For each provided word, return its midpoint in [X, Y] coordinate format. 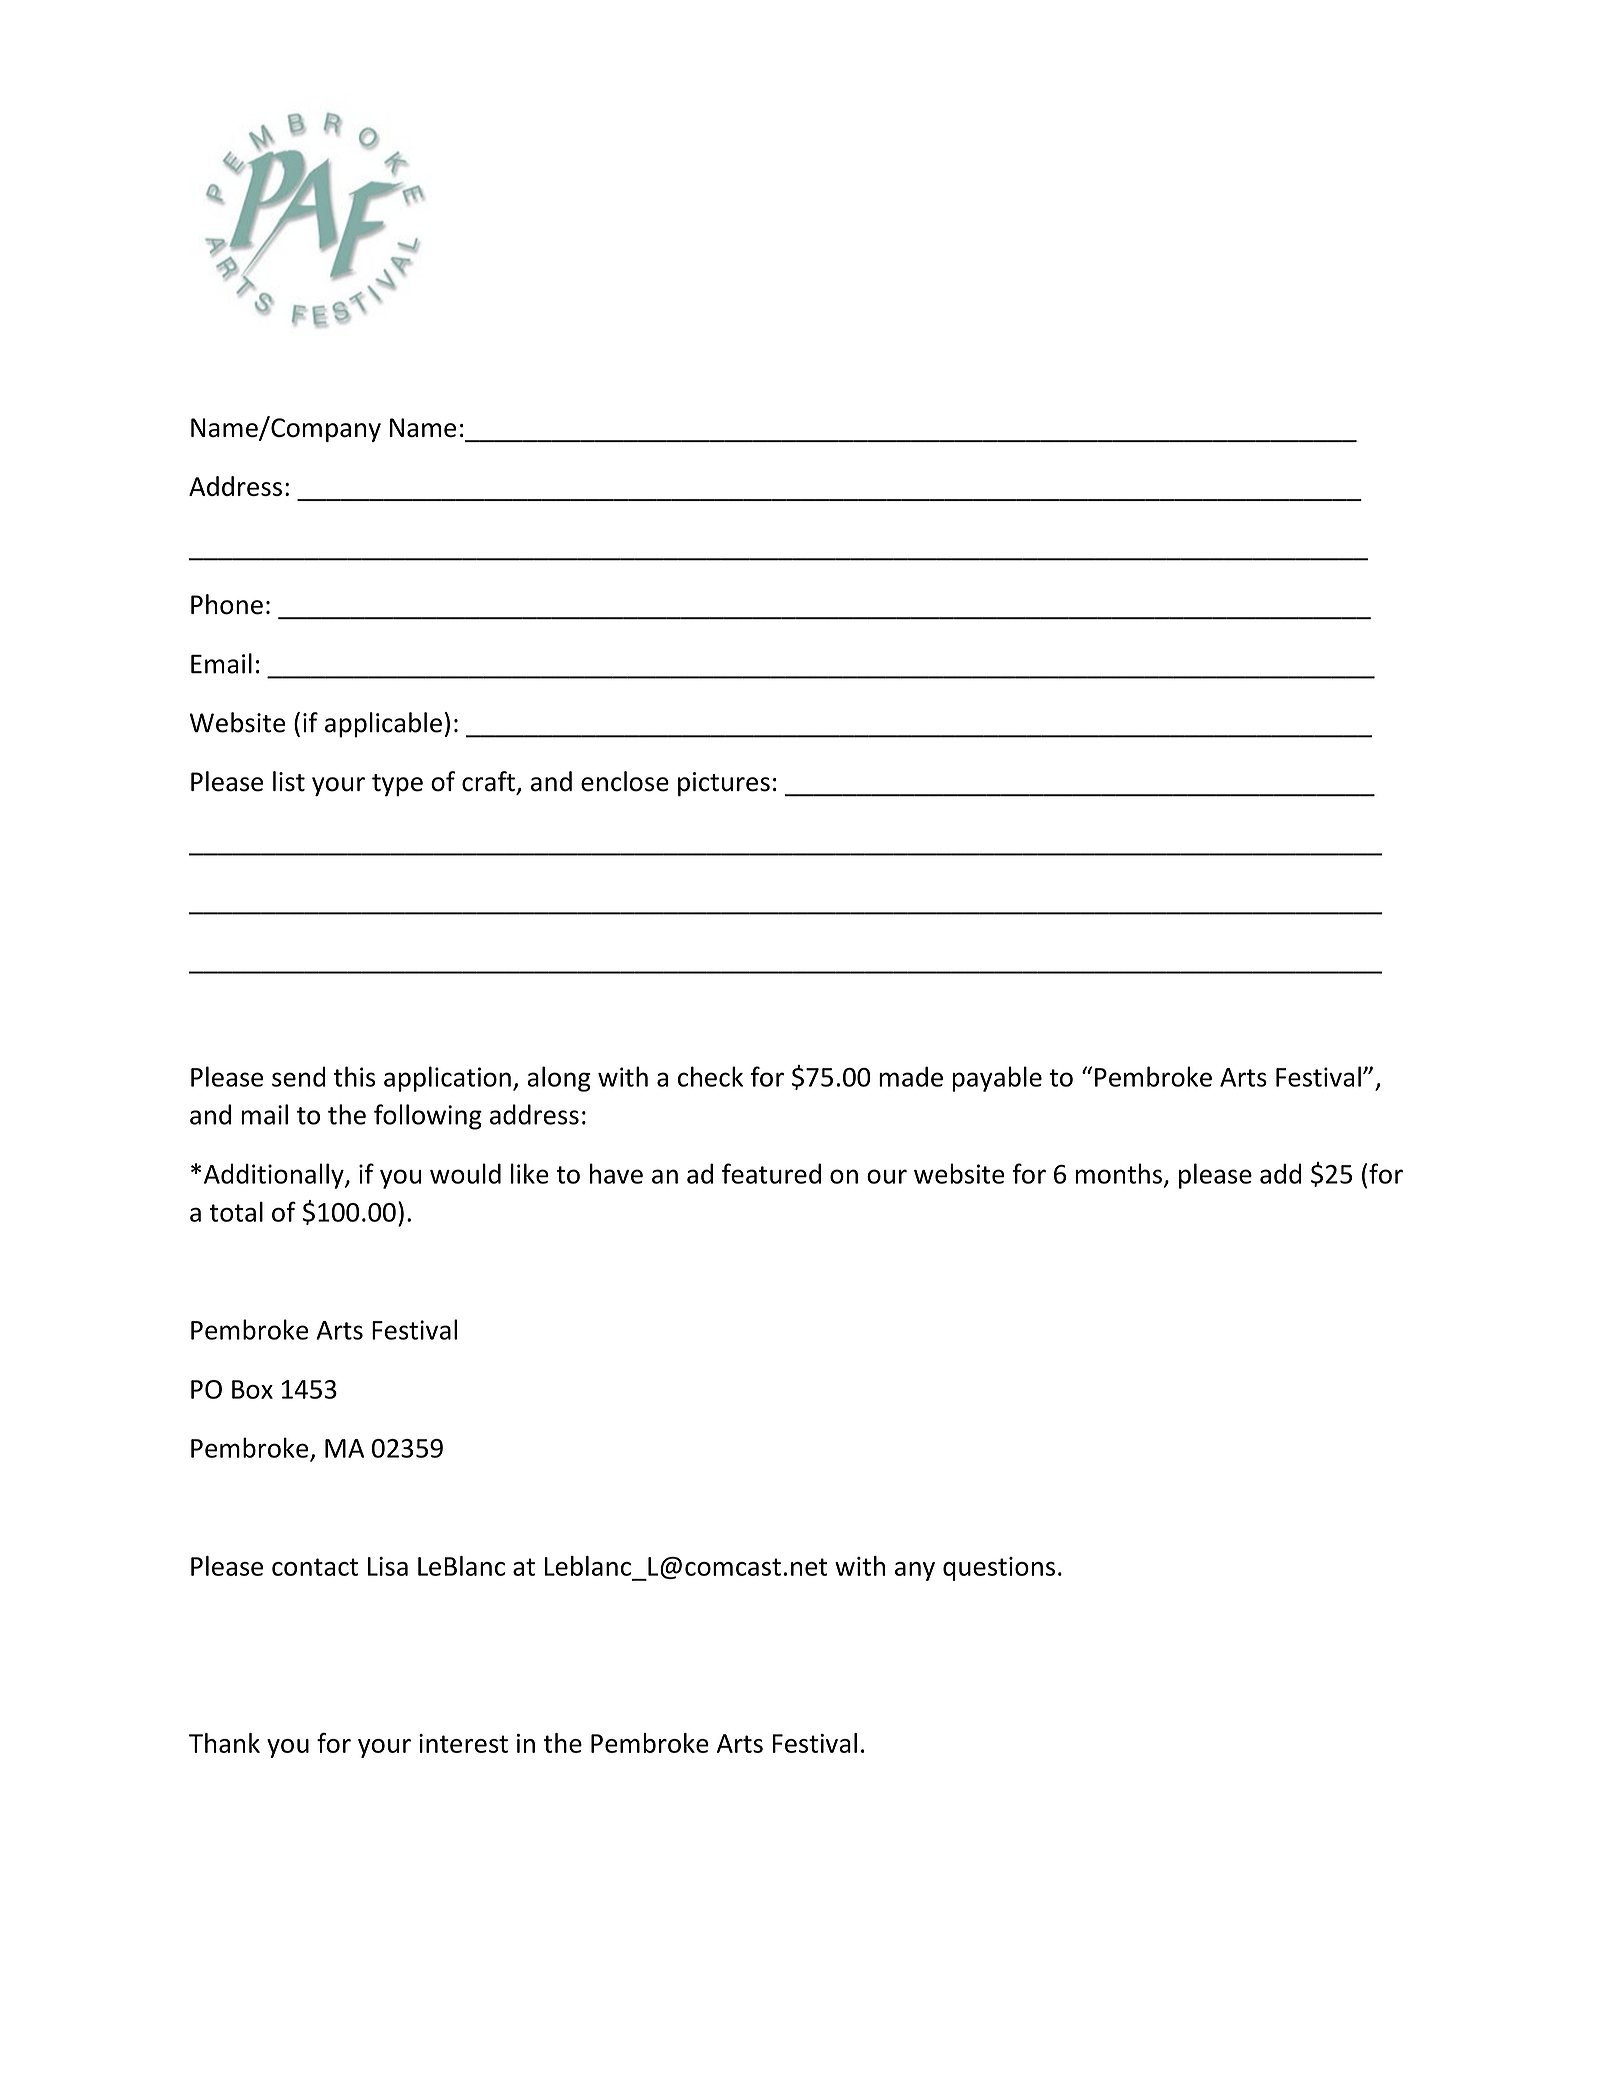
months [1118, 1173]
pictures [724, 784]
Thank [224, 1743]
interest [463, 1743]
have [616, 1173]
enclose [625, 781]
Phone [227, 604]
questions [999, 1569]
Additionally [275, 1176]
